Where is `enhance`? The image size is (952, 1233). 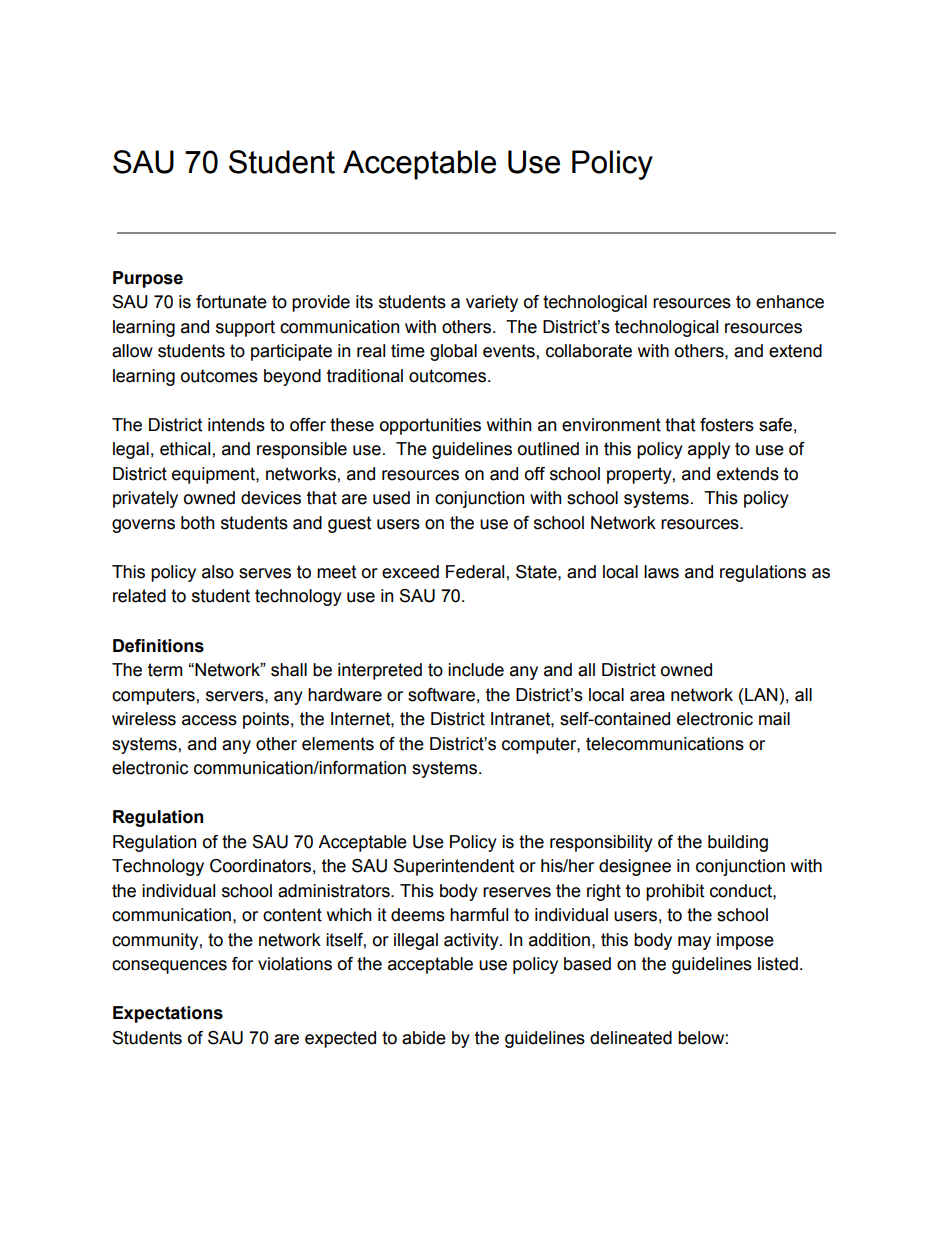
enhance is located at coordinates (790, 302).
